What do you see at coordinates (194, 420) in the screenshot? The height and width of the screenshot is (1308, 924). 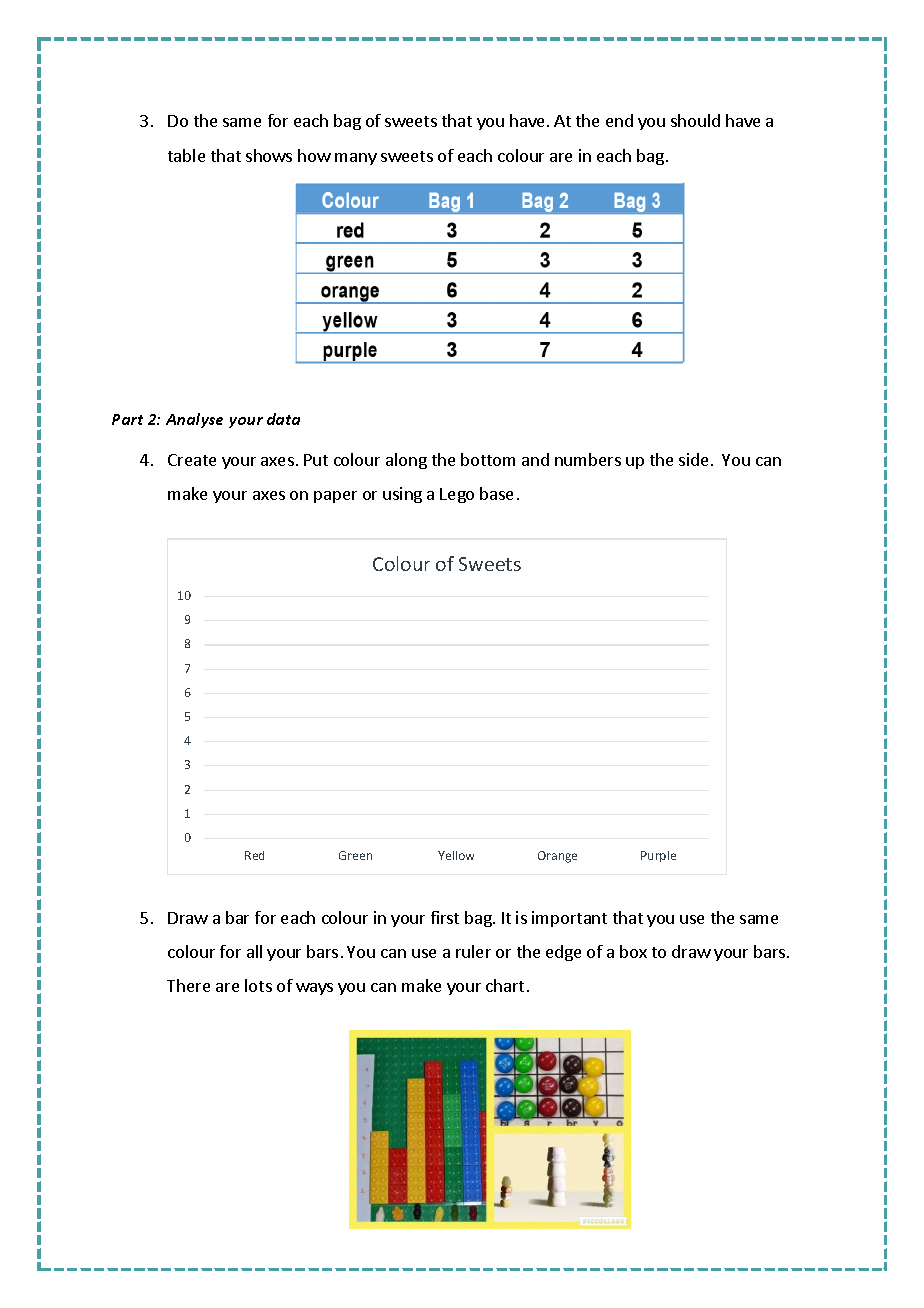 I see `Analyse` at bounding box center [194, 420].
